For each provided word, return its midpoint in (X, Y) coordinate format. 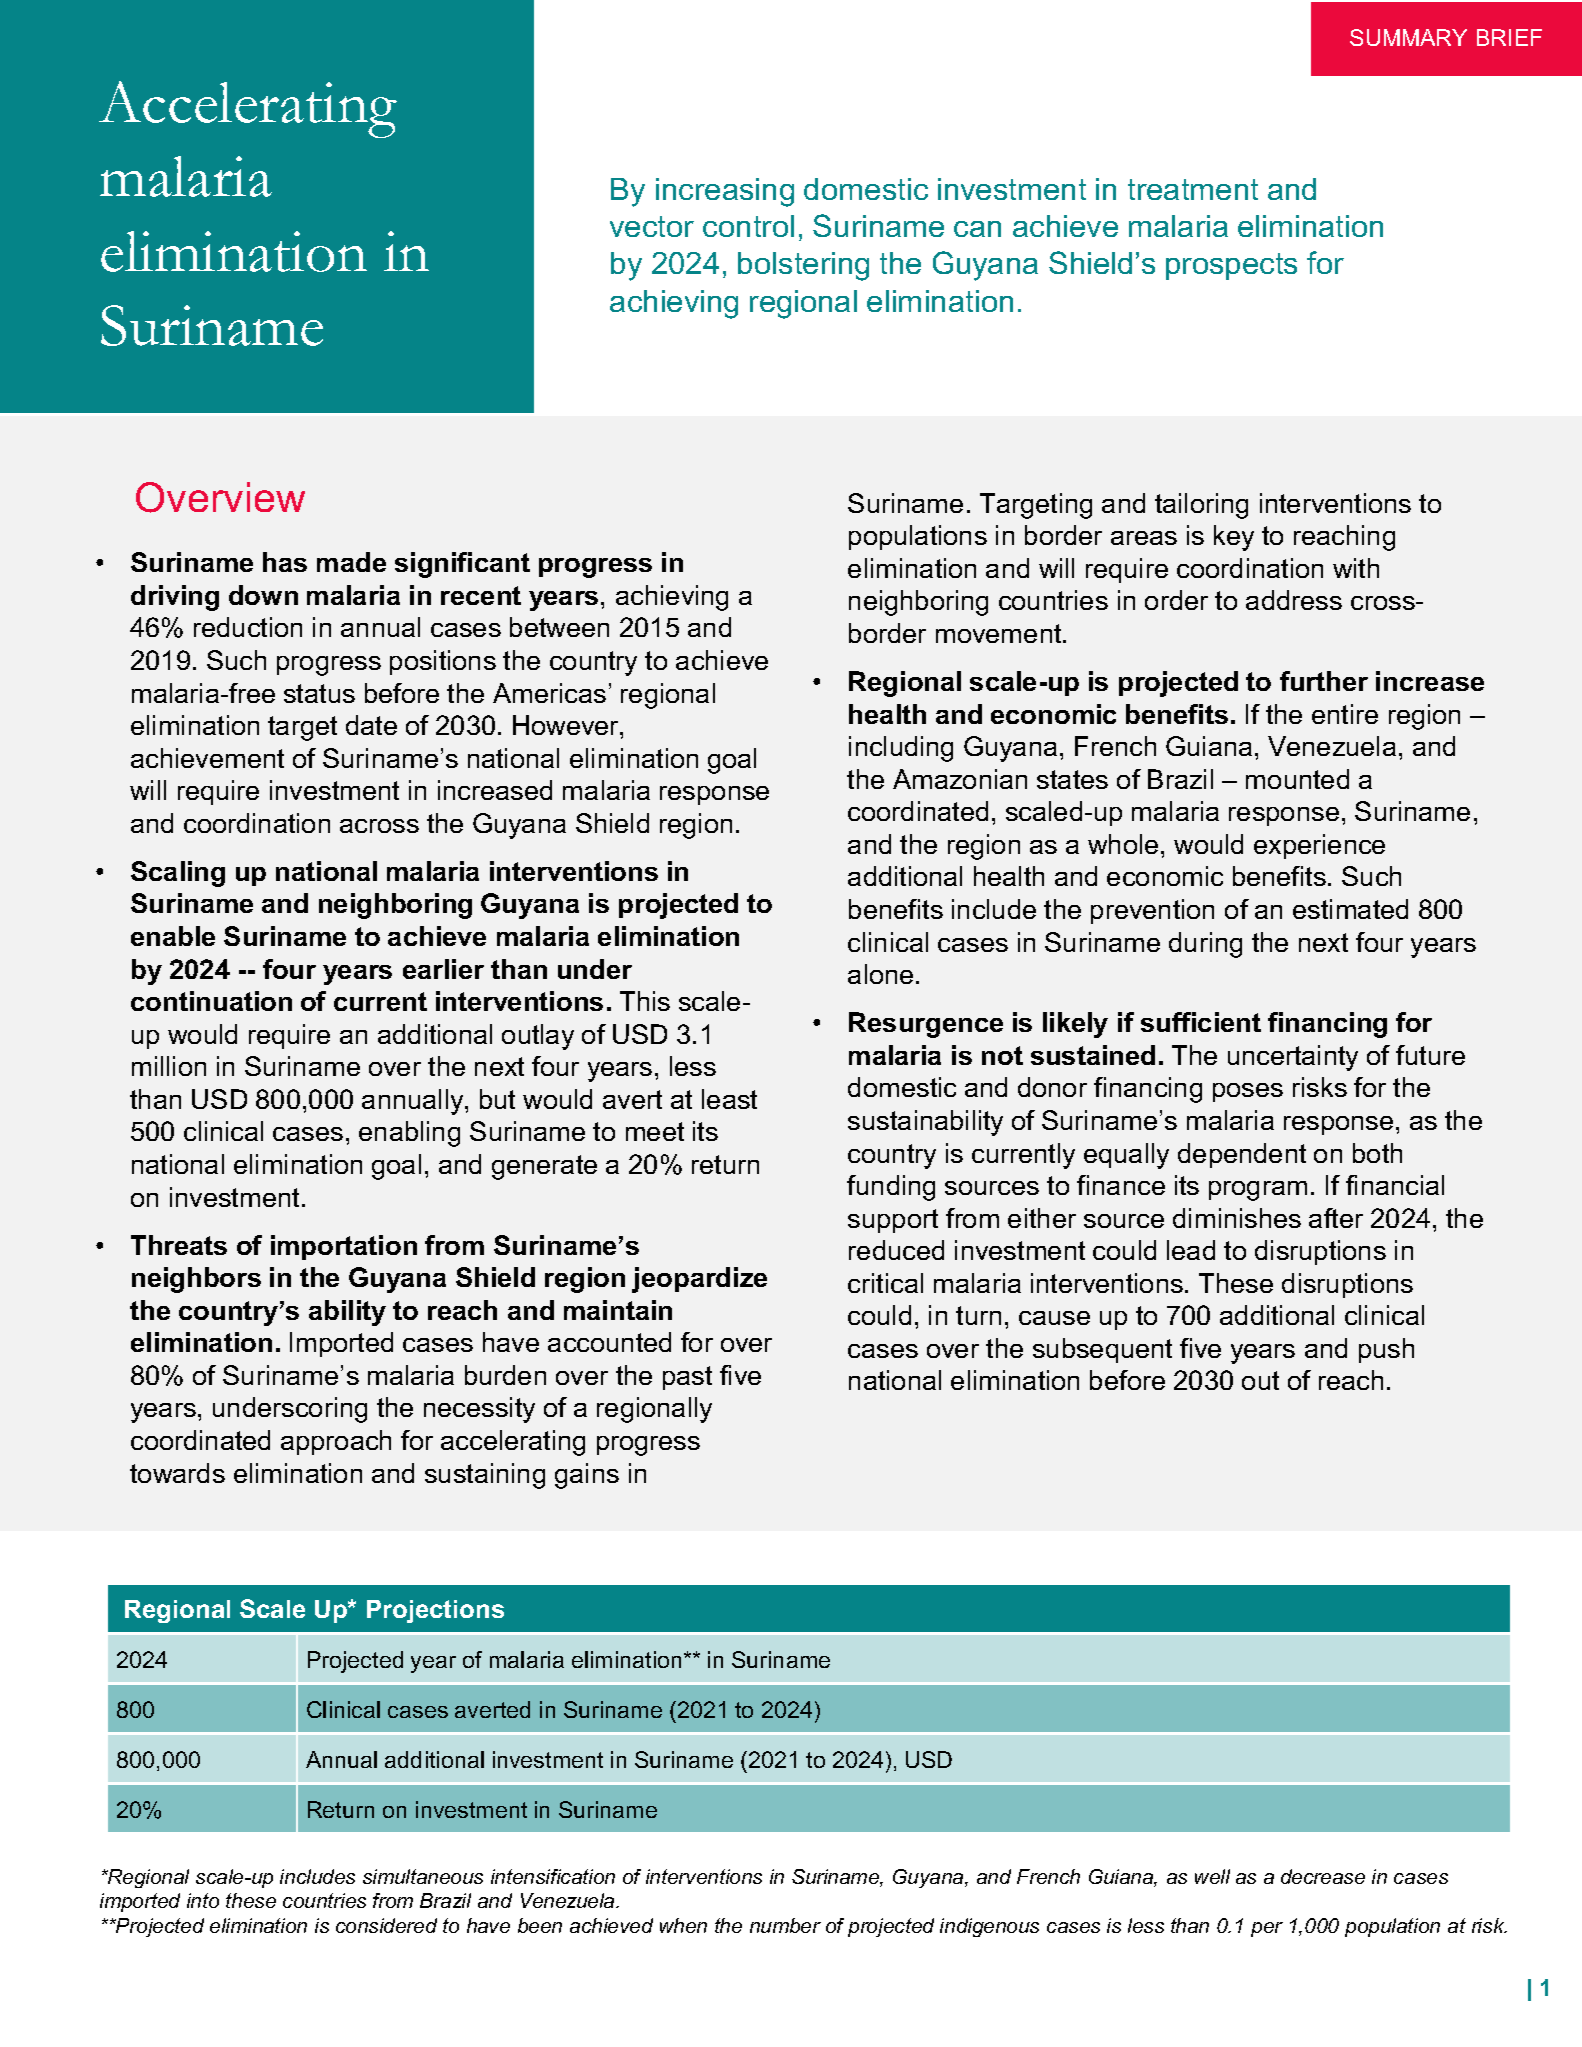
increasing (725, 192)
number (785, 1925)
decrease (1323, 1876)
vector (652, 226)
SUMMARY (1408, 37)
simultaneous (423, 1876)
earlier (443, 969)
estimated (1350, 909)
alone (880, 974)
